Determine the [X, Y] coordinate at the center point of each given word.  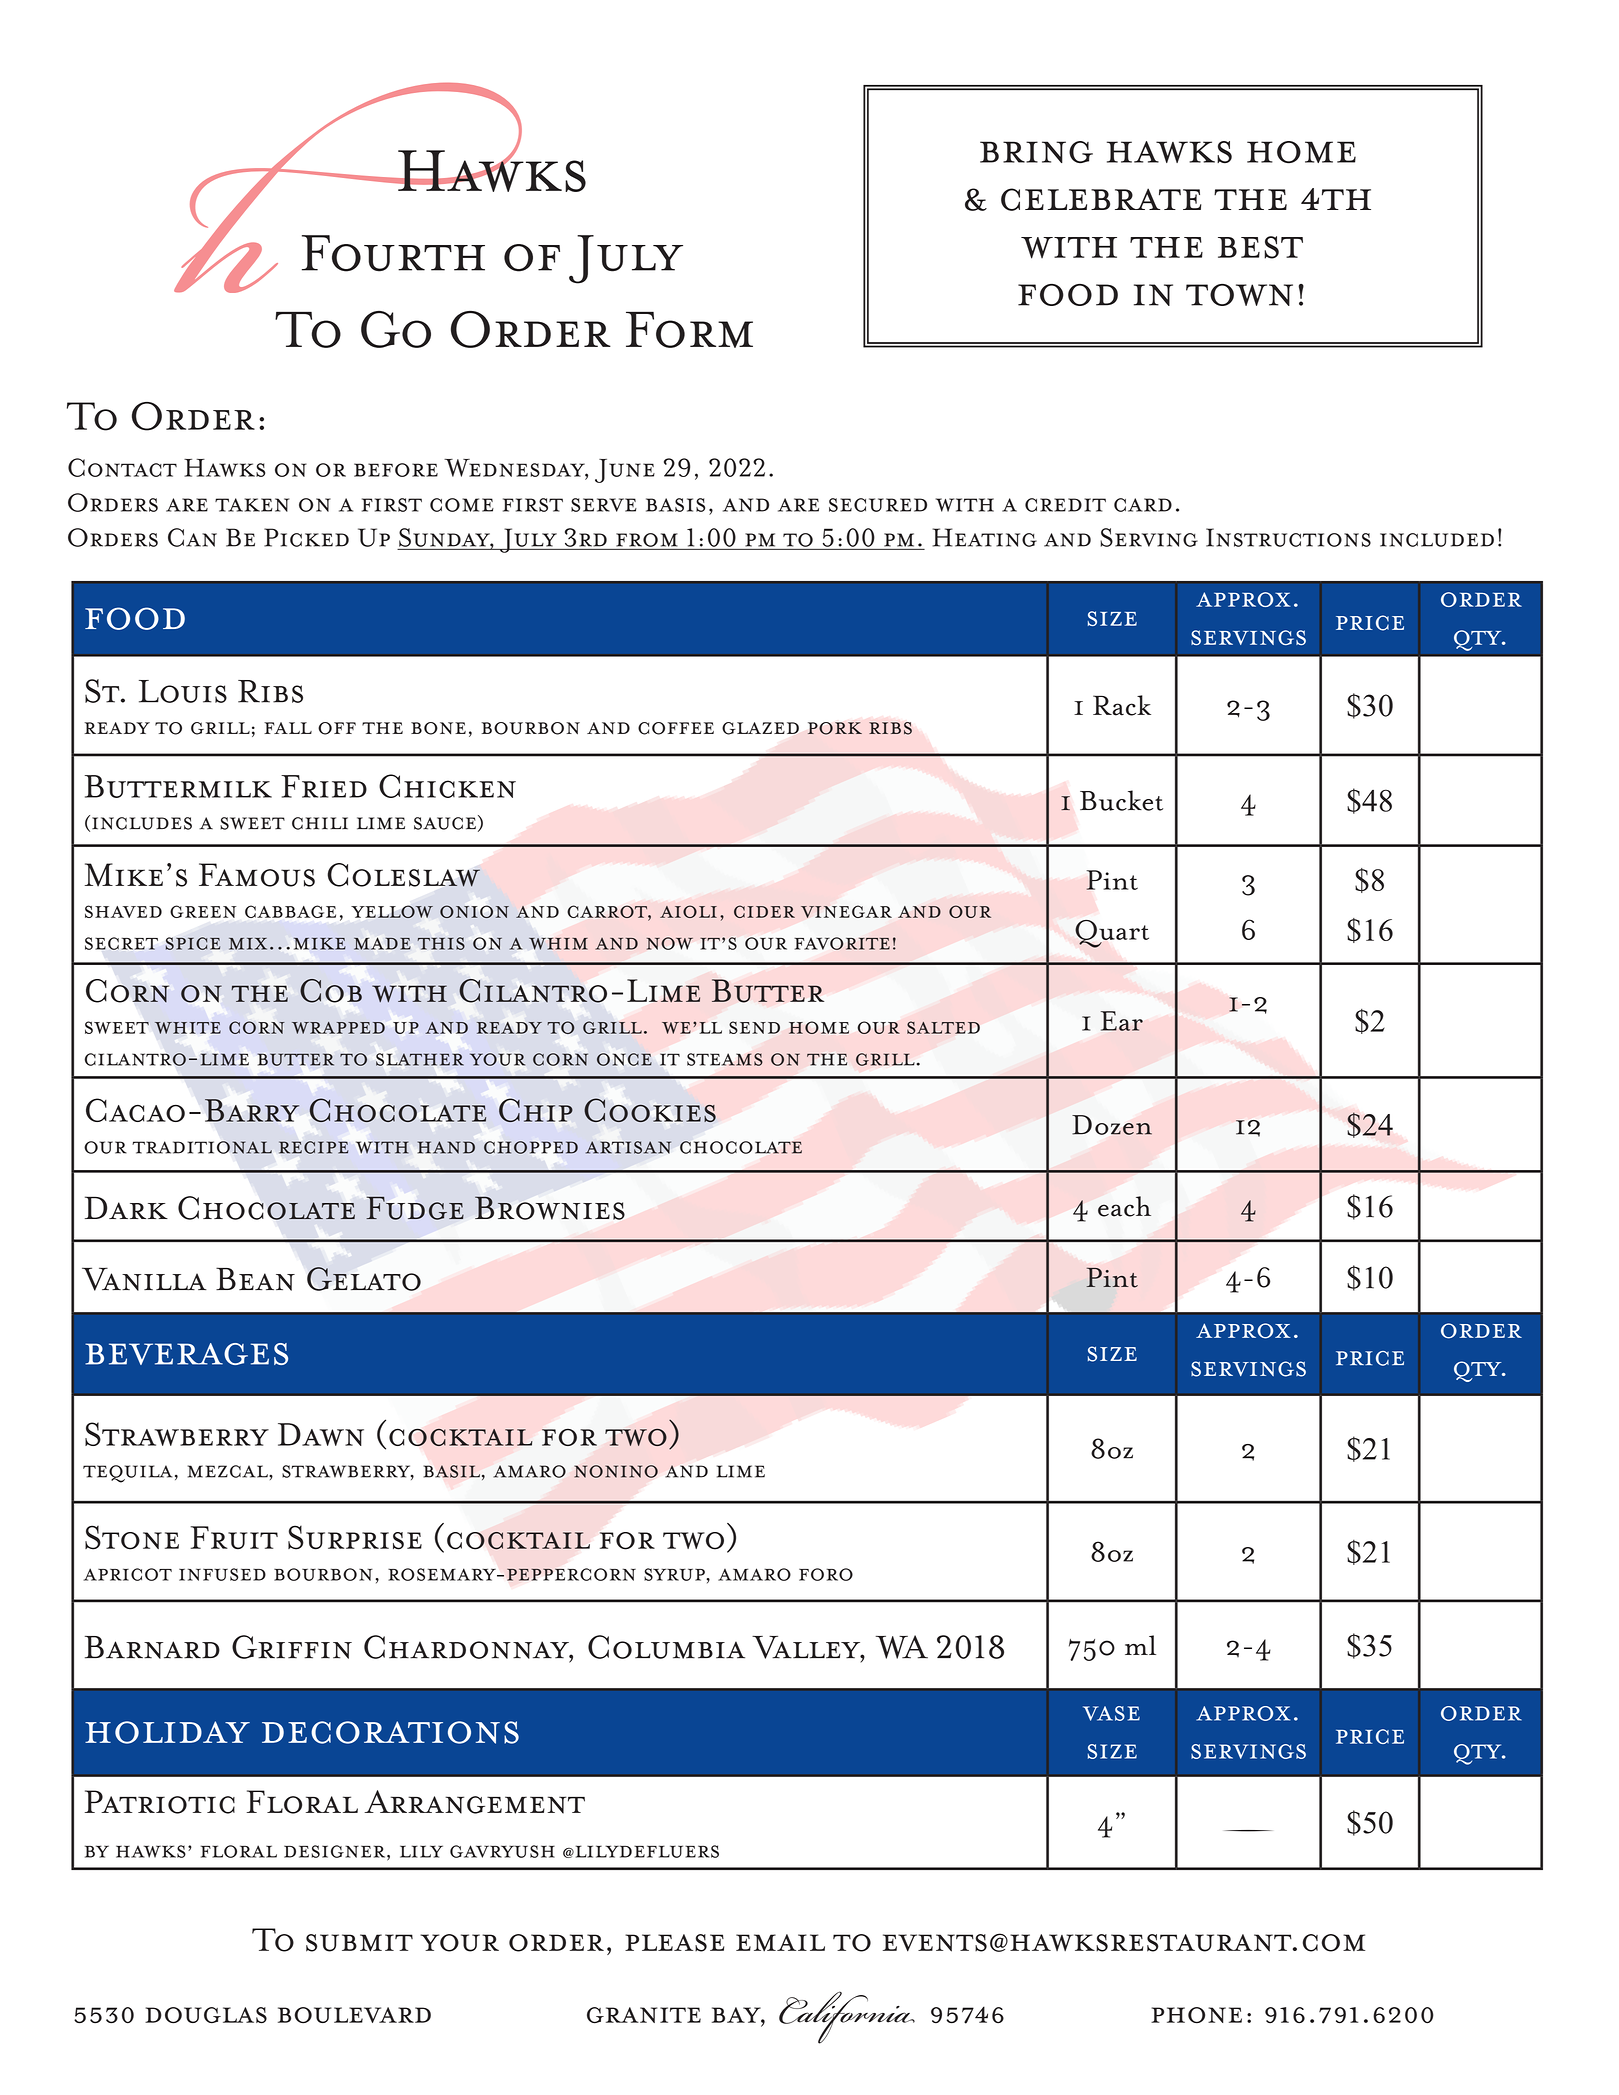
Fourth [393, 253]
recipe [313, 1147]
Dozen [1112, 1125]
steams [725, 1059]
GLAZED [760, 728]
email [780, 1943]
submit [359, 1943]
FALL [288, 728]
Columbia [666, 1647]
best [1260, 247]
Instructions [1288, 537]
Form [689, 329]
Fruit [234, 1538]
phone [1196, 2015]
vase [1111, 1713]
